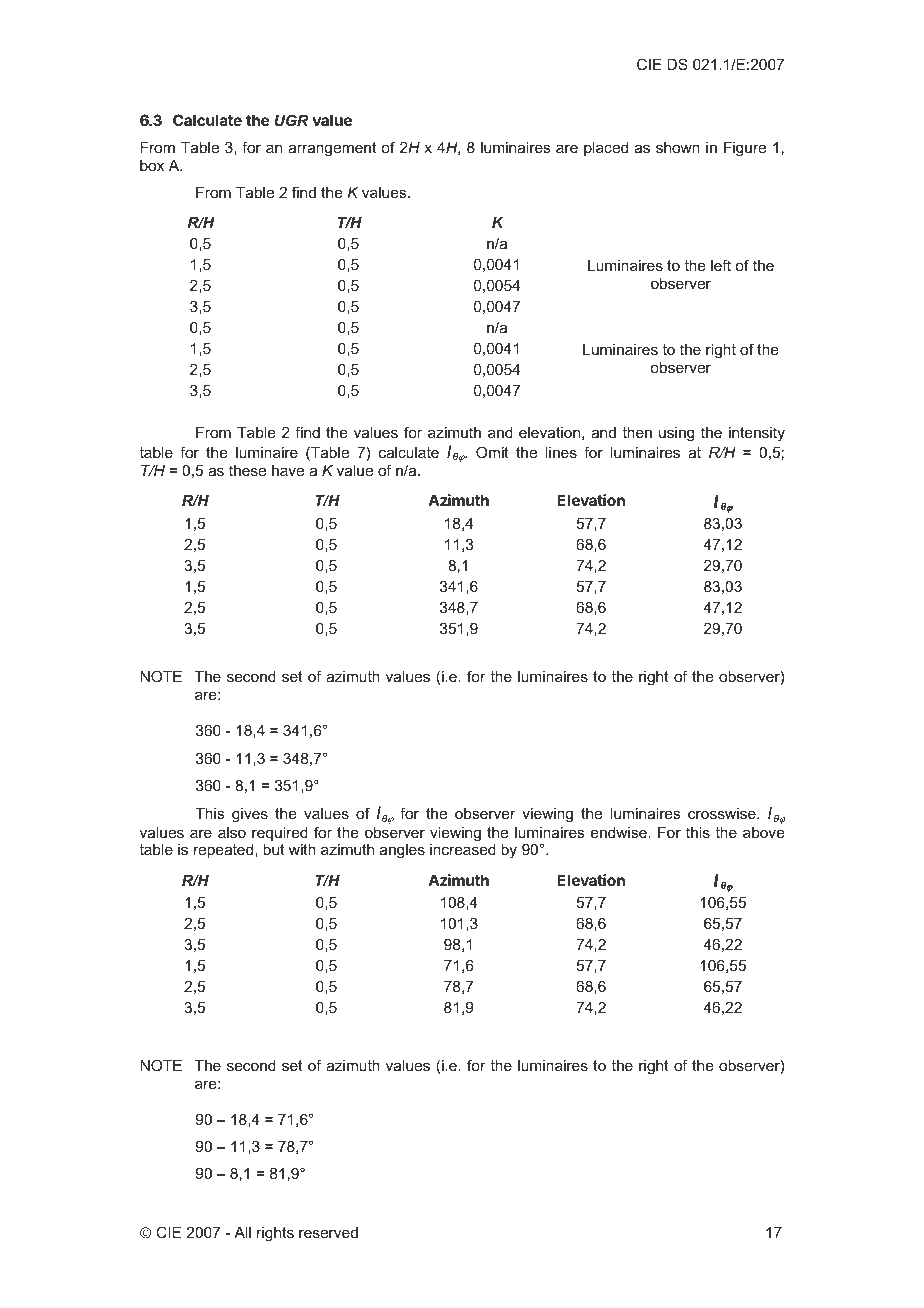 The width and height of the screenshot is (924, 1308). Describe the element at coordinates (723, 813) in the screenshot. I see `crosswise` at that location.
